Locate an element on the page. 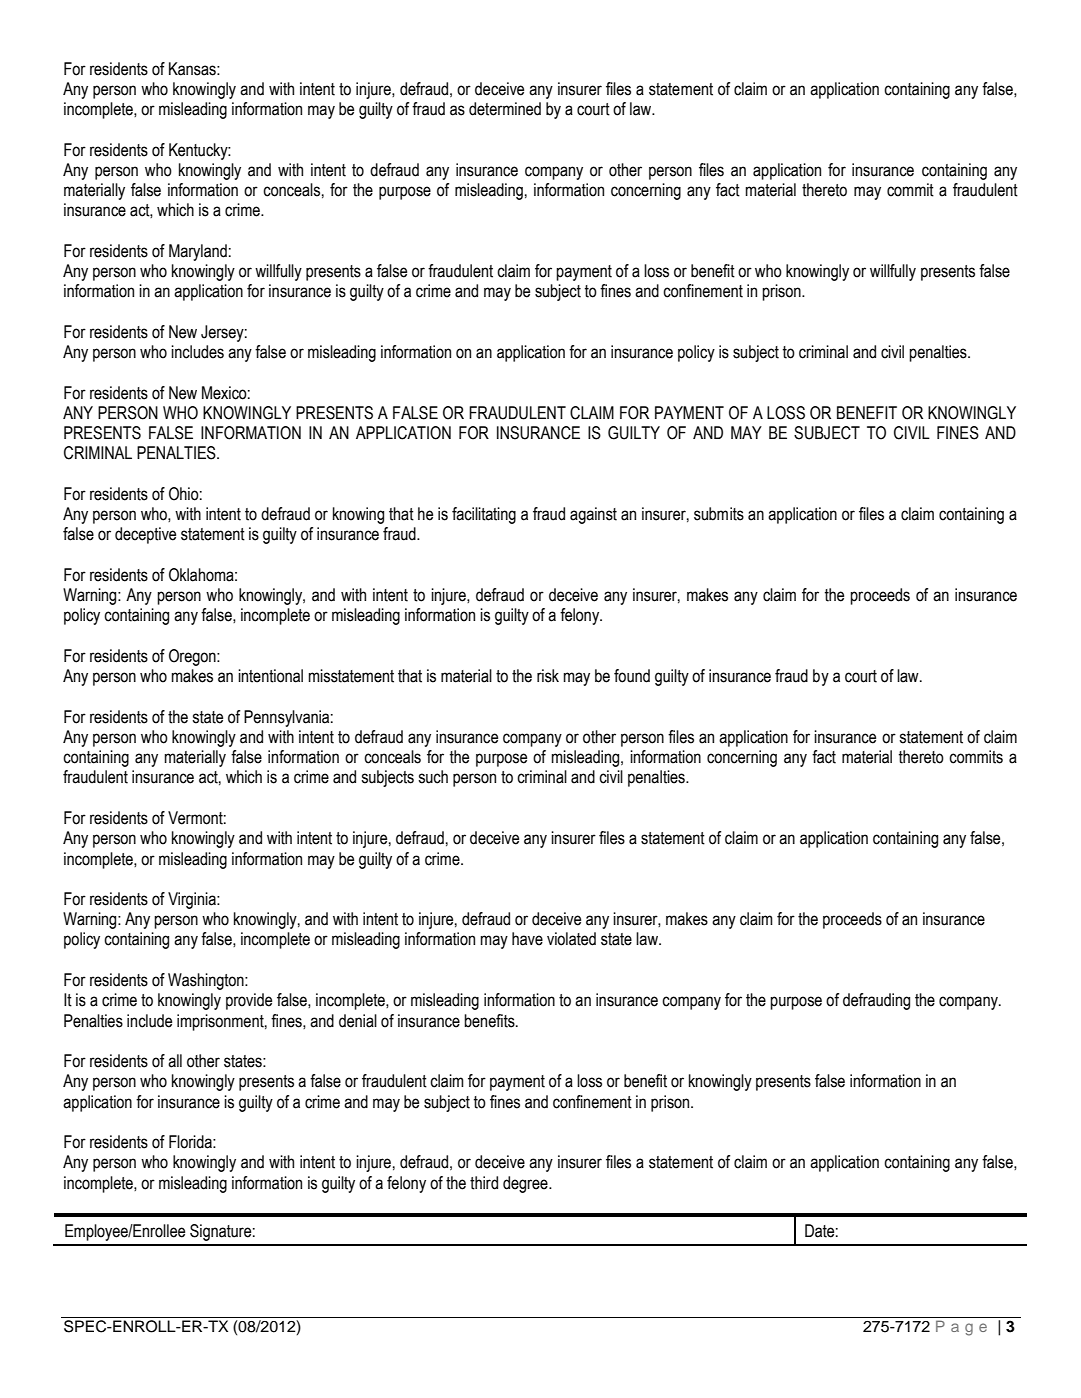 The width and height of the image is (1081, 1398). provide is located at coordinates (249, 1001).
